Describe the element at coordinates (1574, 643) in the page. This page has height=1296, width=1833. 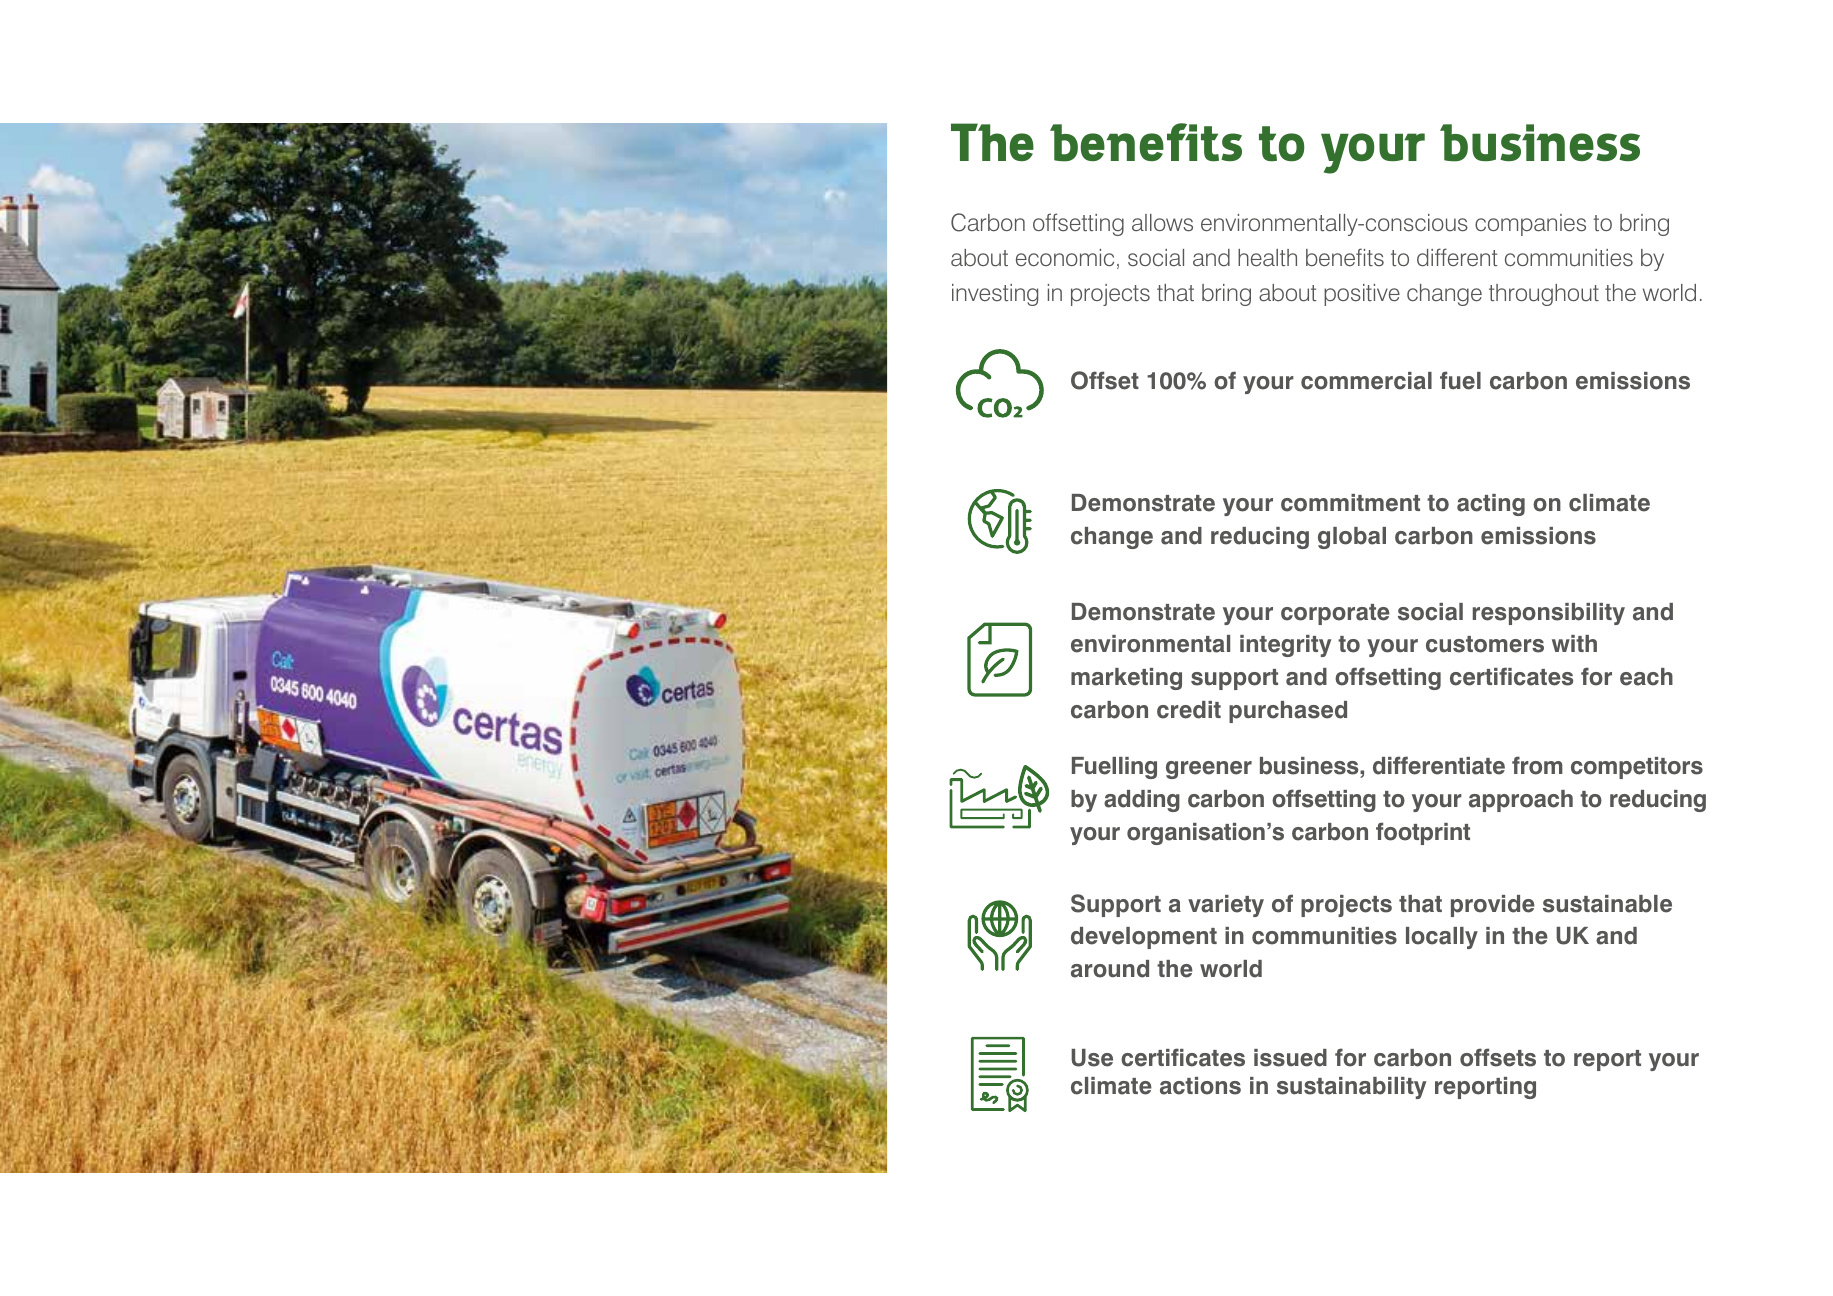
I see `with` at that location.
